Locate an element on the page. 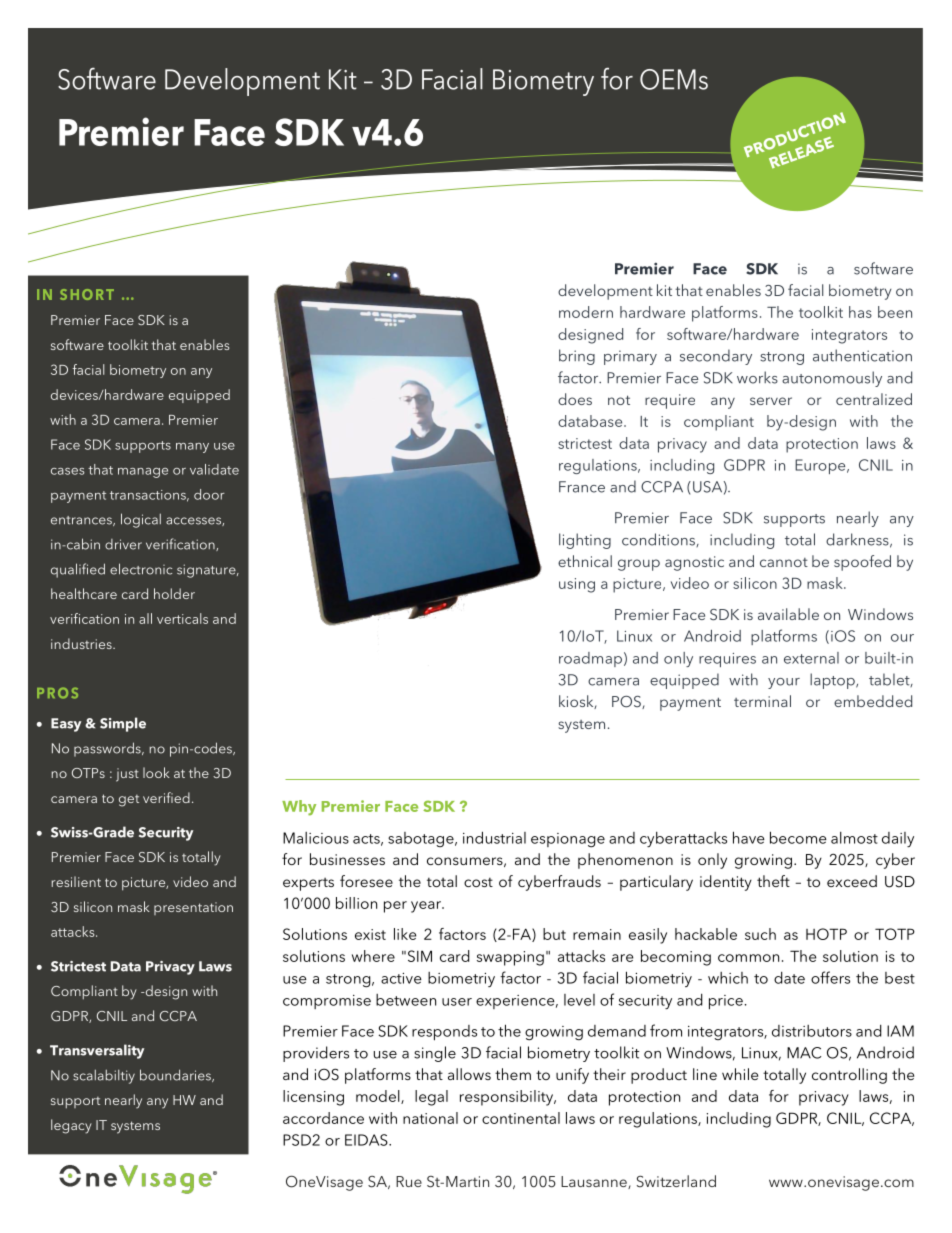  modern is located at coordinates (586, 312).
